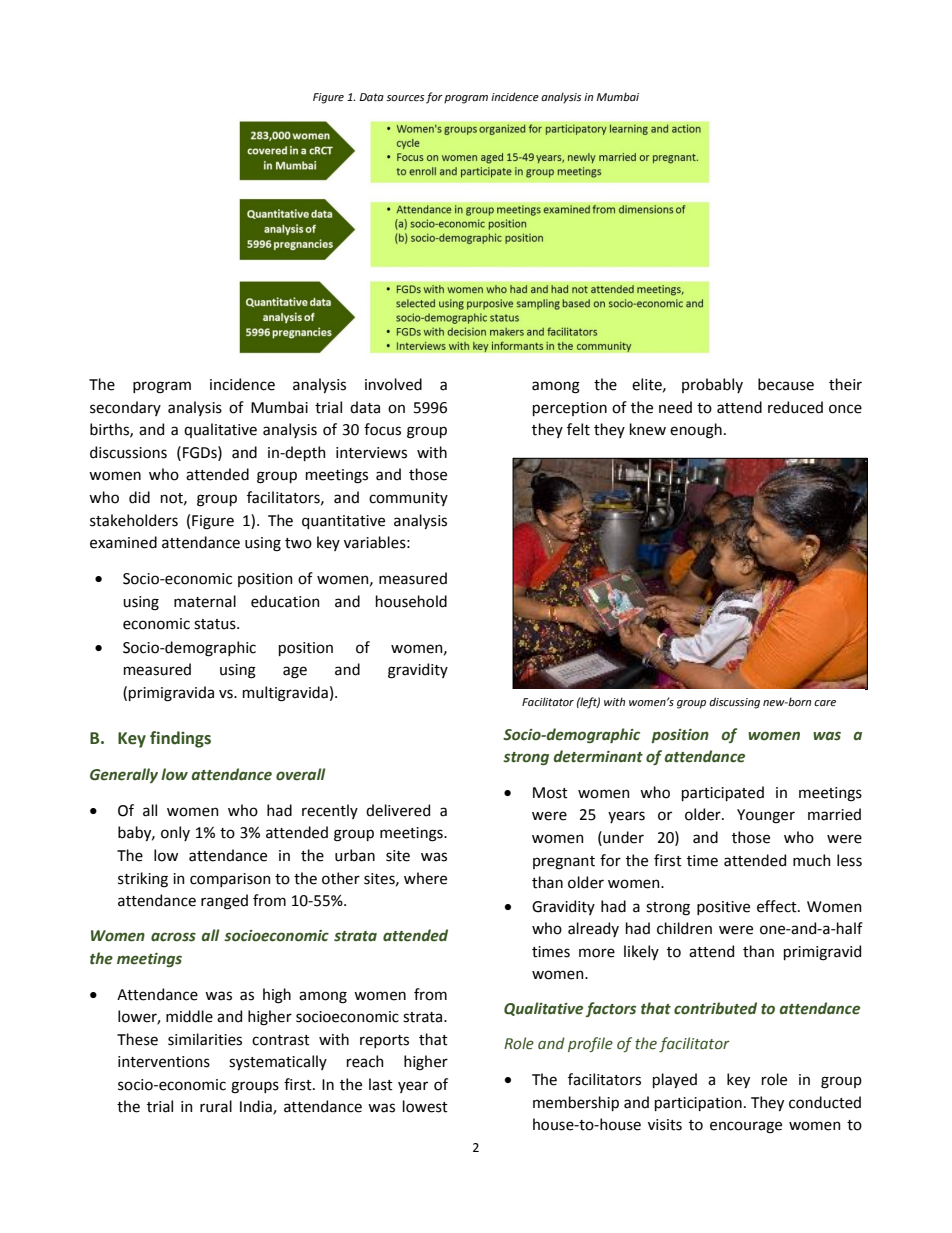 The width and height of the screenshot is (952, 1233). I want to click on maternal, so click(205, 601).
